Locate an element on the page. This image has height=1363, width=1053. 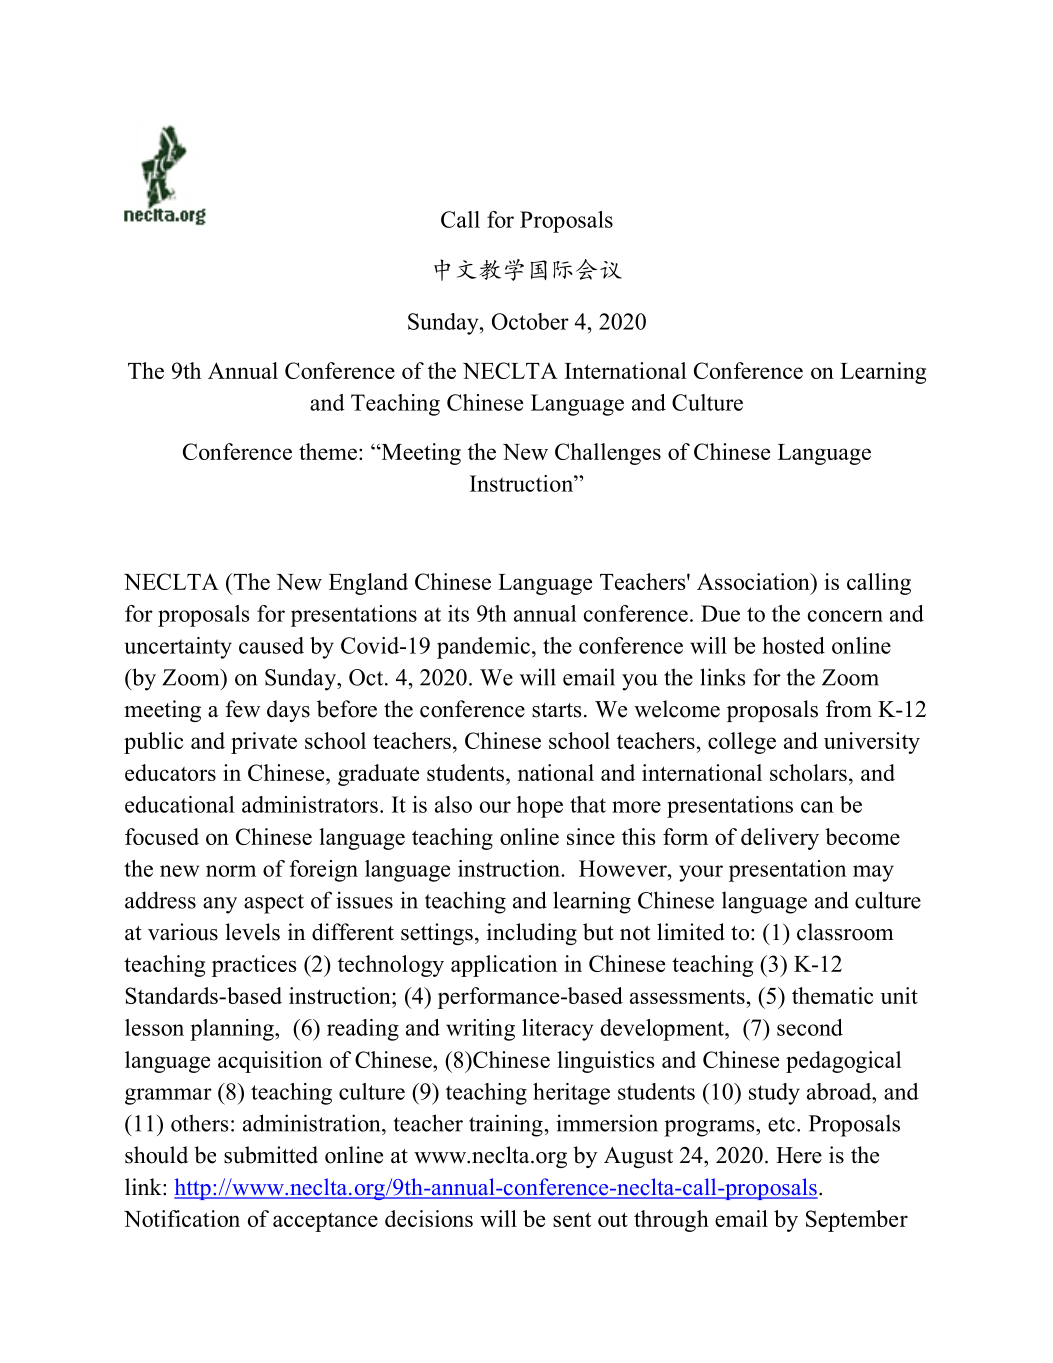
its is located at coordinates (458, 613).
